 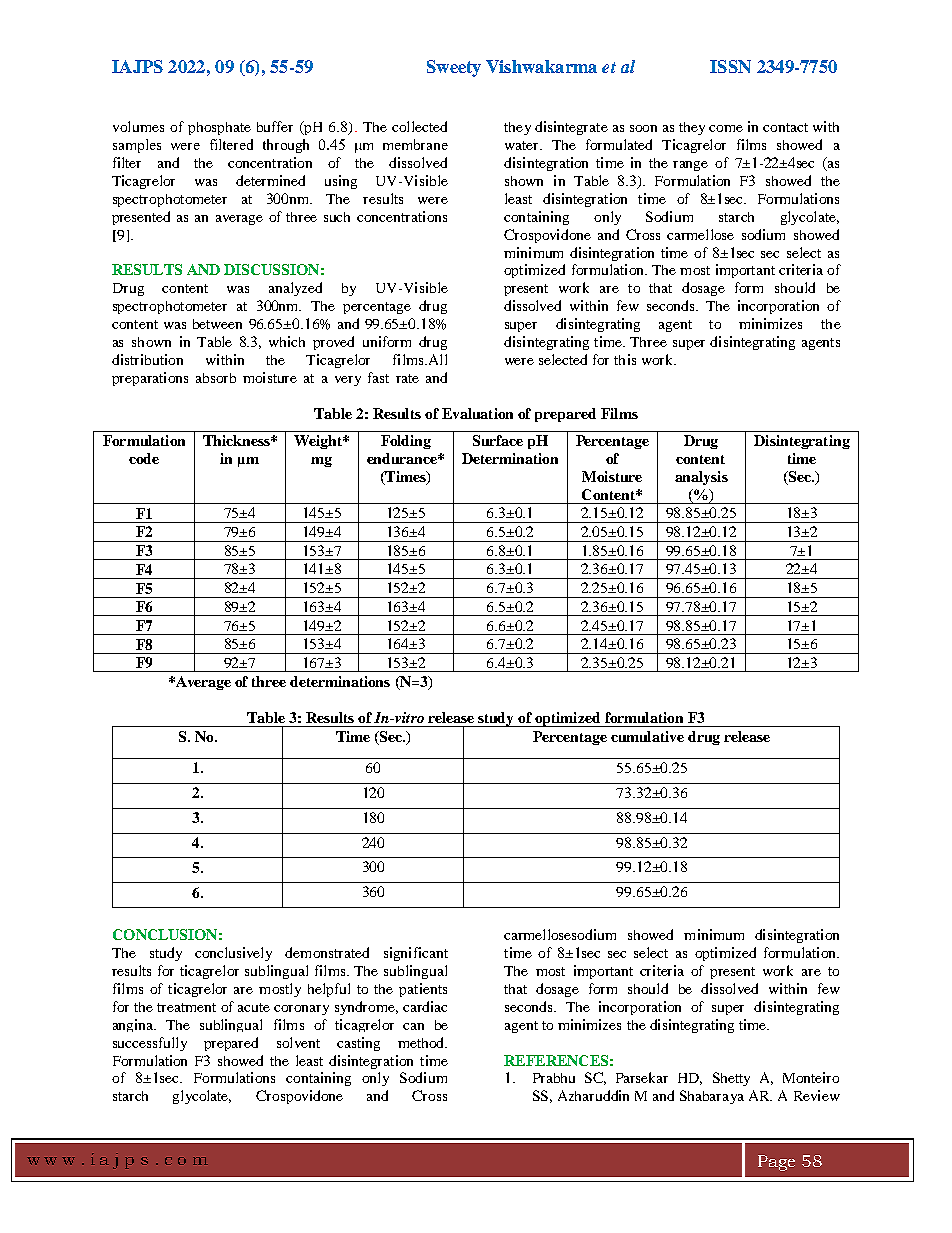 What do you see at coordinates (454, 68) in the image?
I see `Sweety` at bounding box center [454, 68].
